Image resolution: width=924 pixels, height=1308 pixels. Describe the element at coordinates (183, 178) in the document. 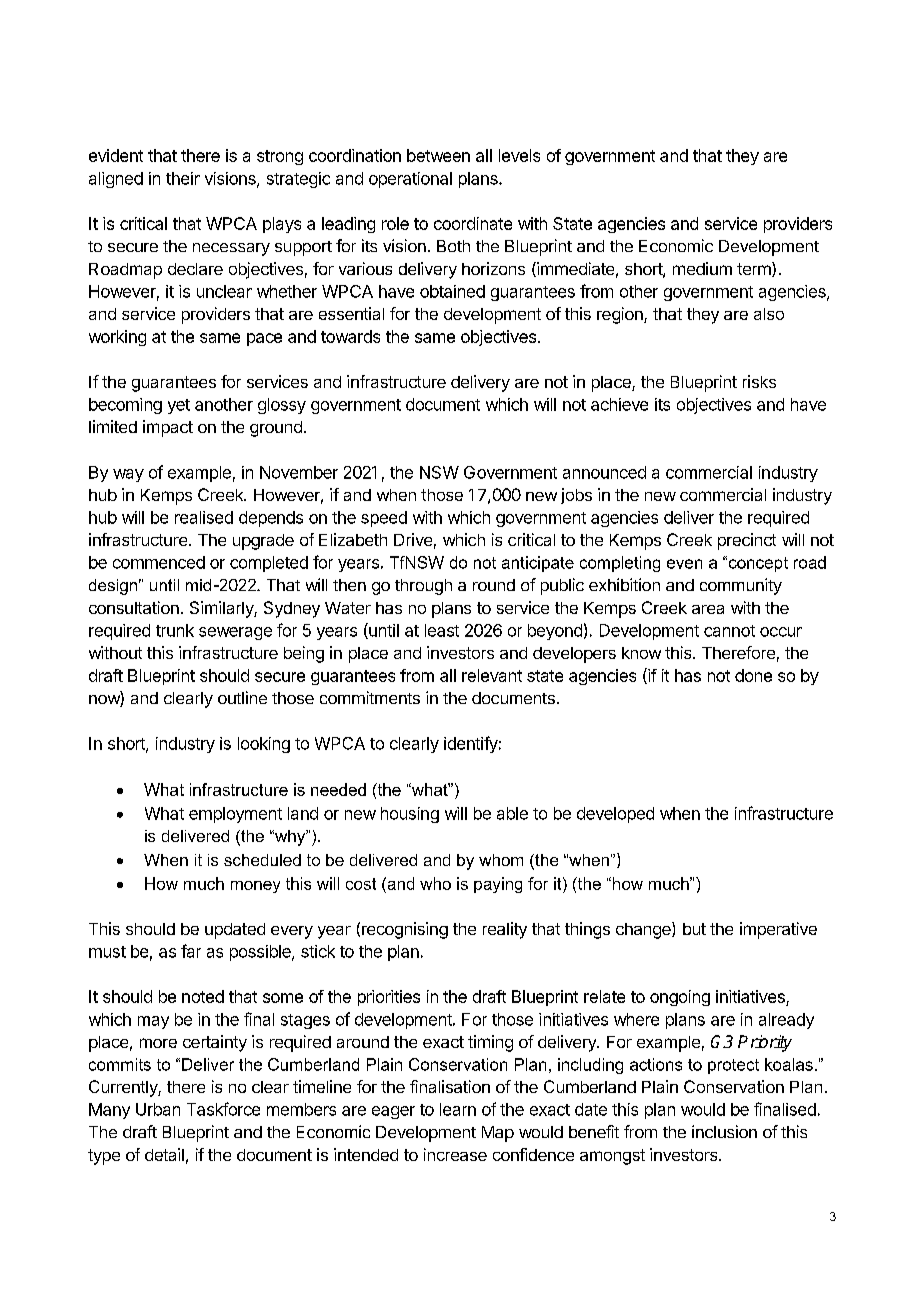

I see `their` at that location.
